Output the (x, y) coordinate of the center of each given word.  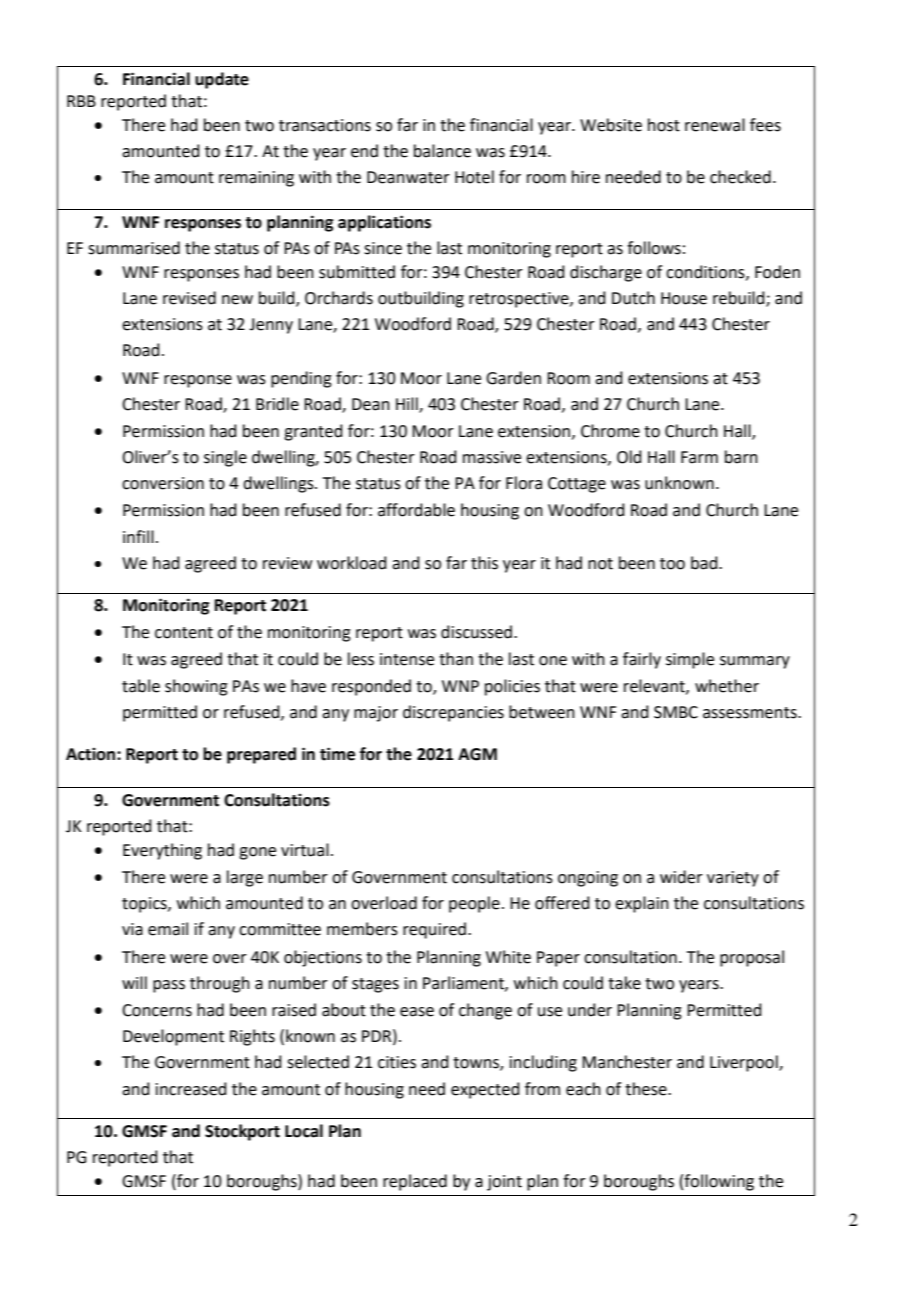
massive (492, 457)
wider (681, 877)
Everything (162, 851)
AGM (477, 754)
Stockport (242, 1132)
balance (442, 151)
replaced (415, 1182)
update (222, 80)
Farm (699, 457)
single (225, 458)
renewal (715, 125)
